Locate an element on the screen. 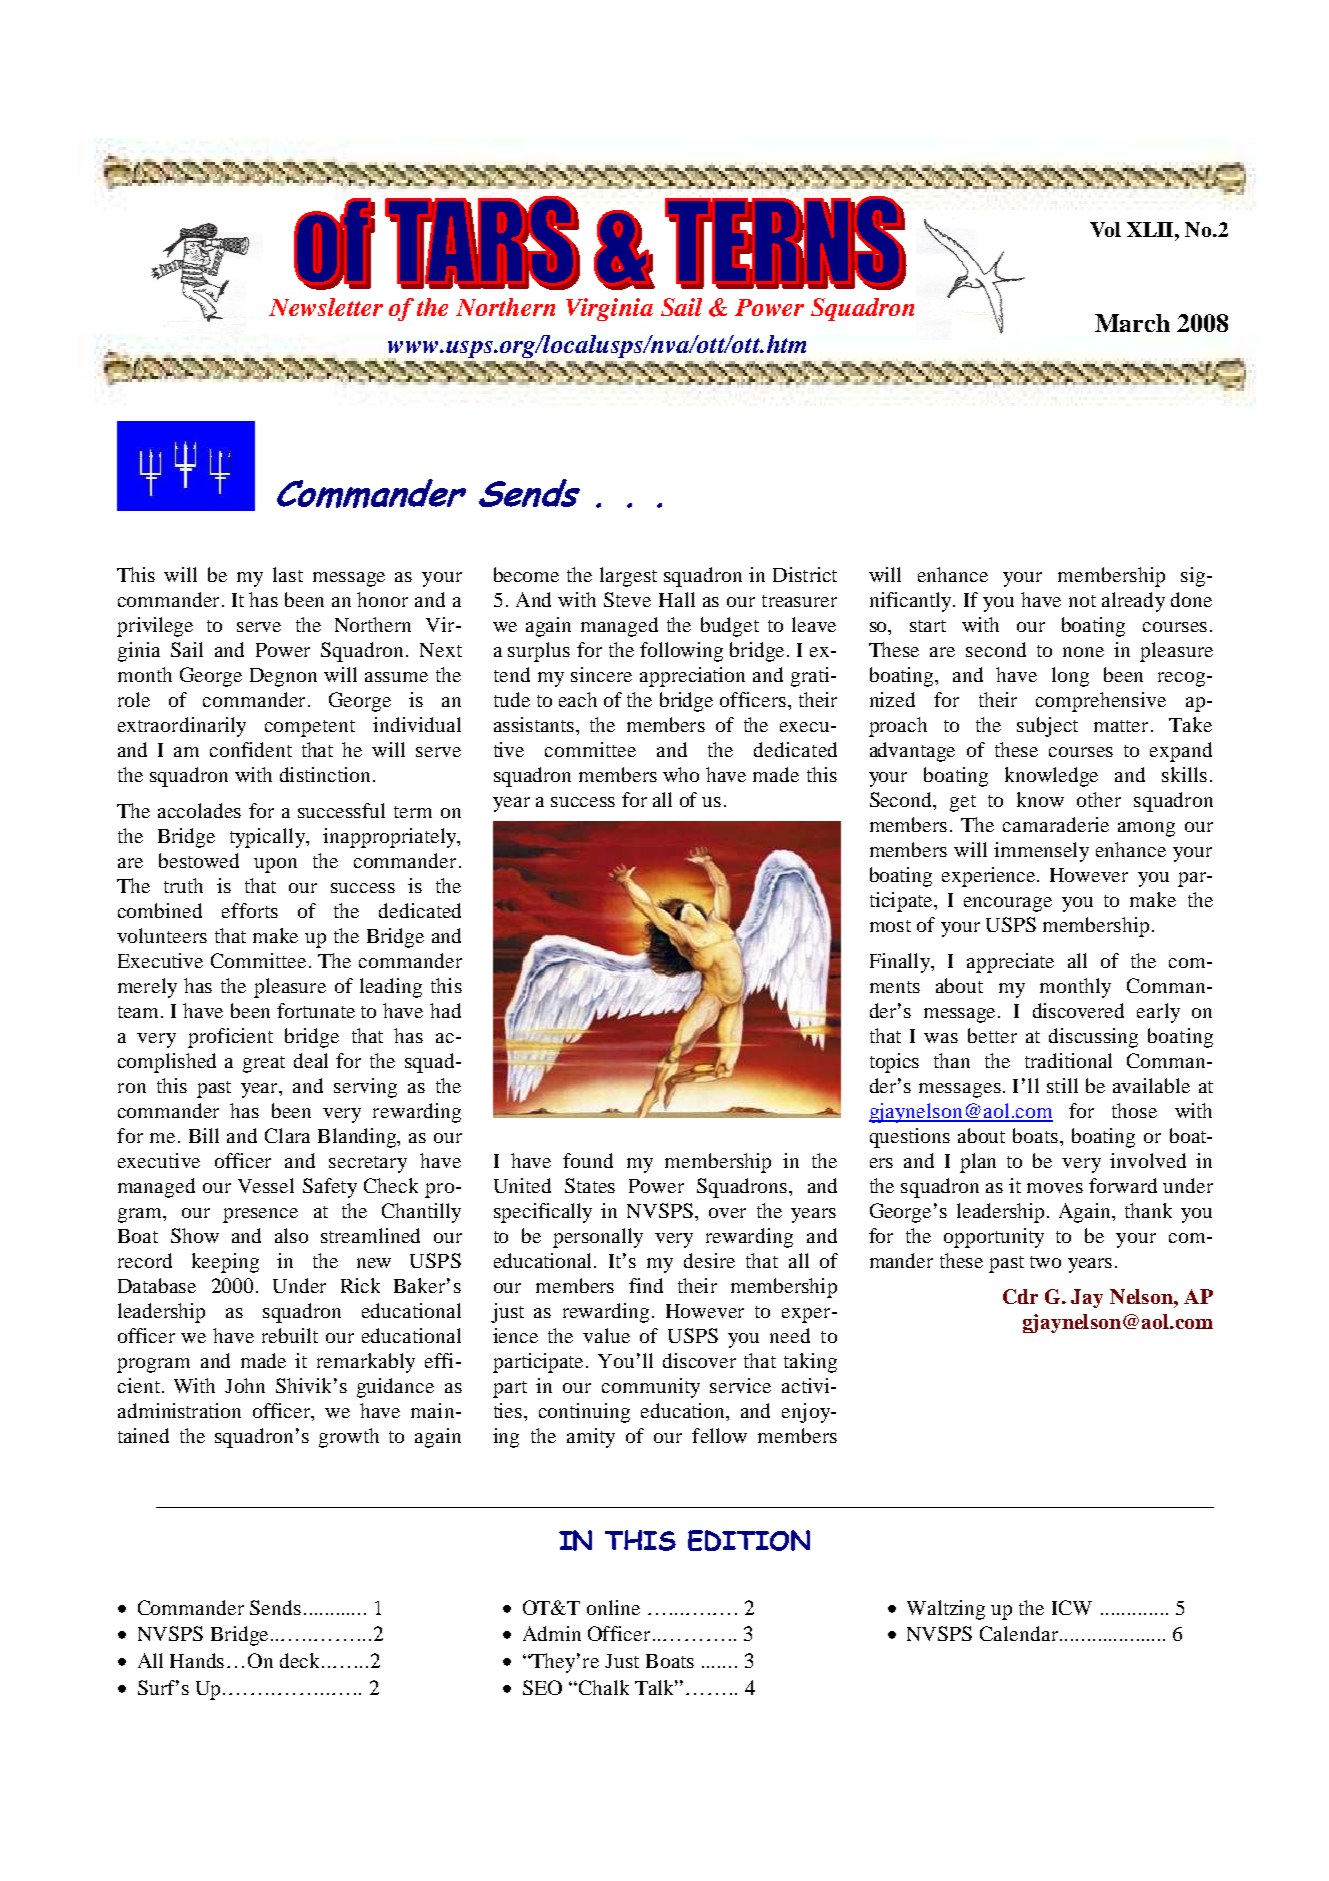  had is located at coordinates (445, 1010).
